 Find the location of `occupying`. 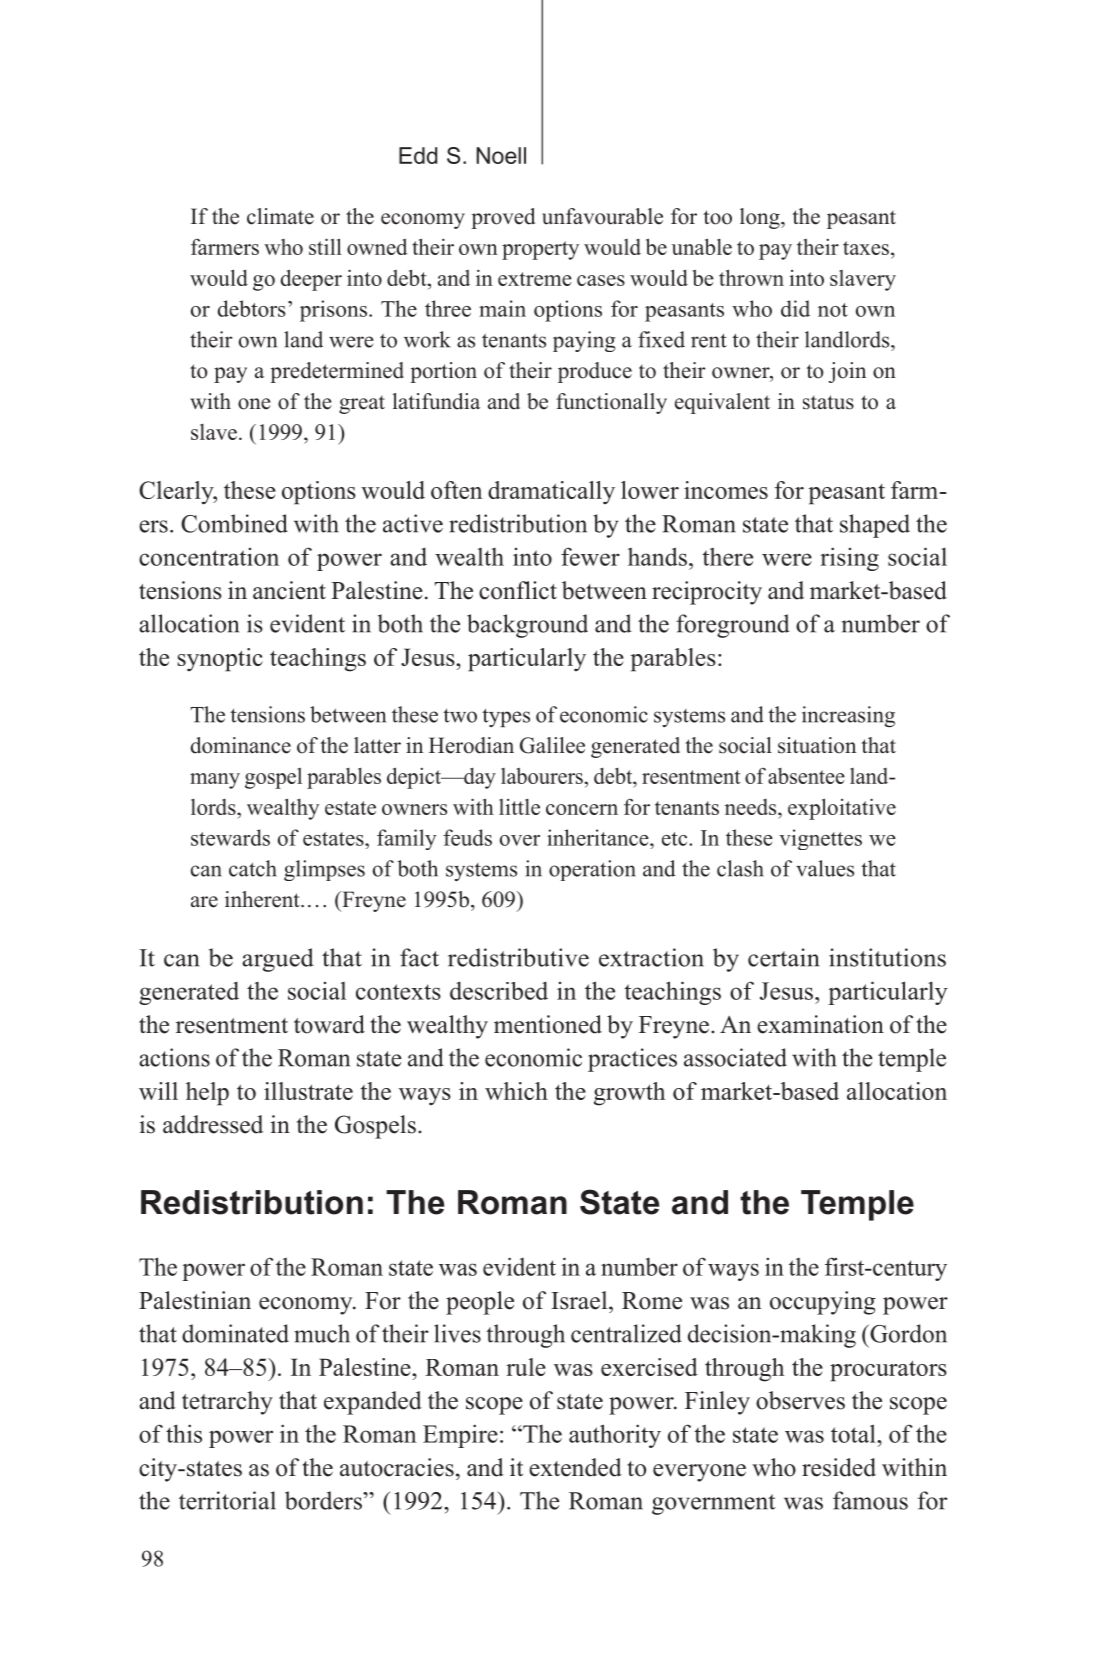

occupying is located at coordinates (823, 1303).
